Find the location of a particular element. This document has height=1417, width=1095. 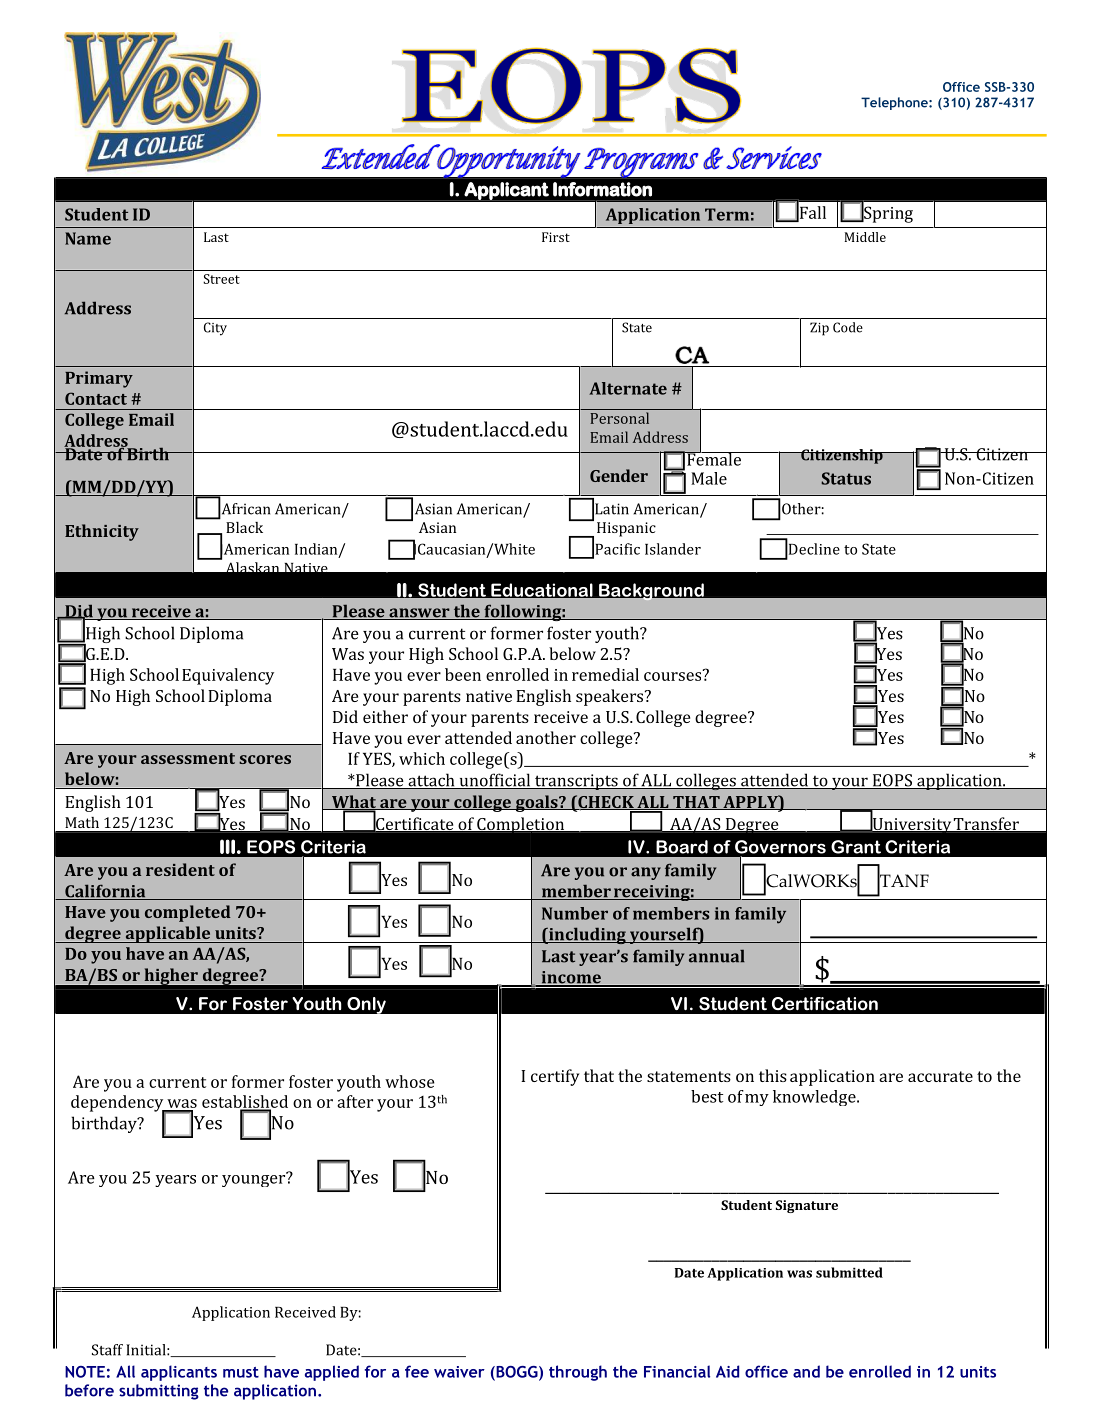

Number is located at coordinates (575, 913).
